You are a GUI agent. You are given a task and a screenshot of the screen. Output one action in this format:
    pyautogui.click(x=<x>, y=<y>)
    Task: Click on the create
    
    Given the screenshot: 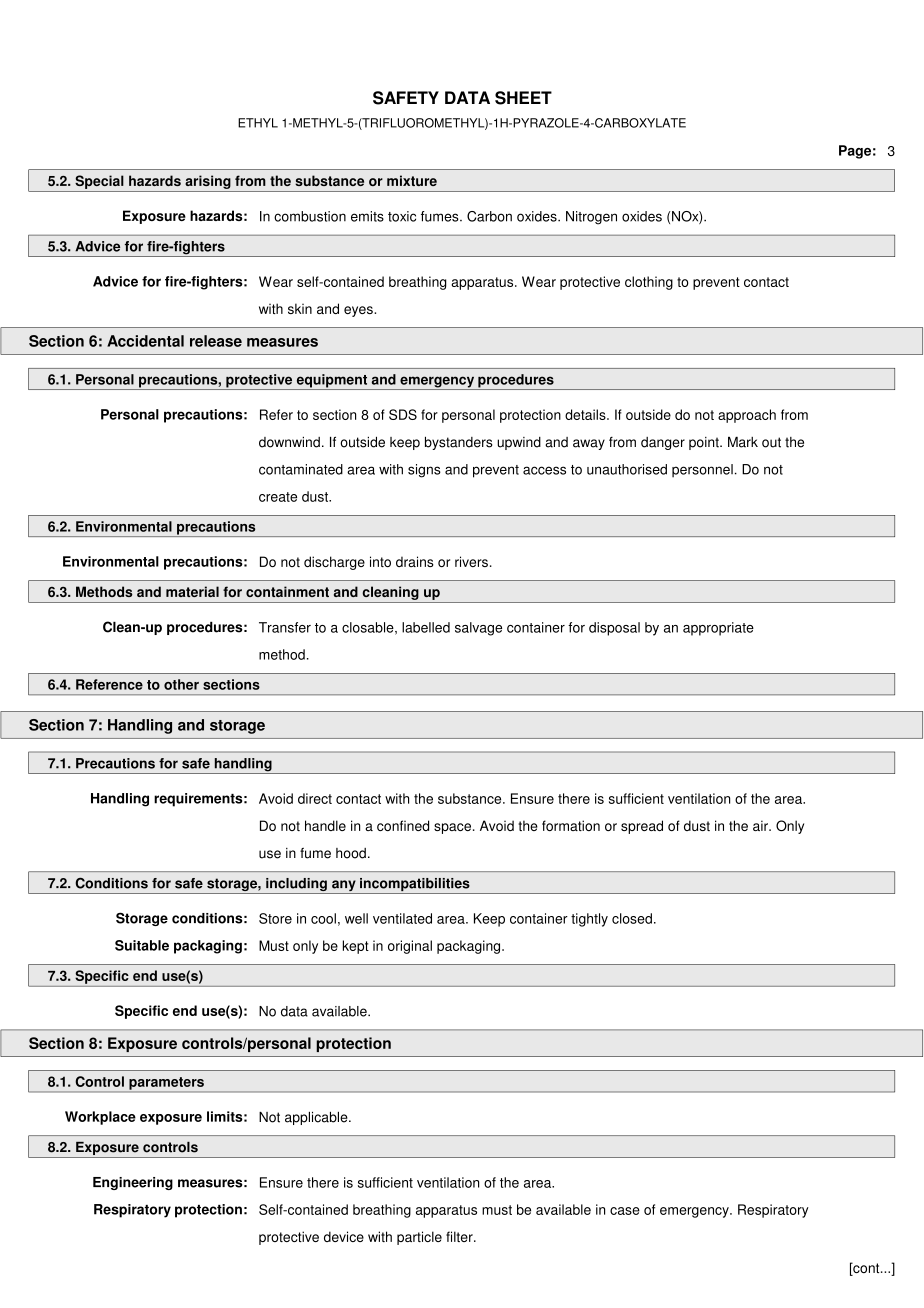 What is the action you would take?
    pyautogui.click(x=278, y=497)
